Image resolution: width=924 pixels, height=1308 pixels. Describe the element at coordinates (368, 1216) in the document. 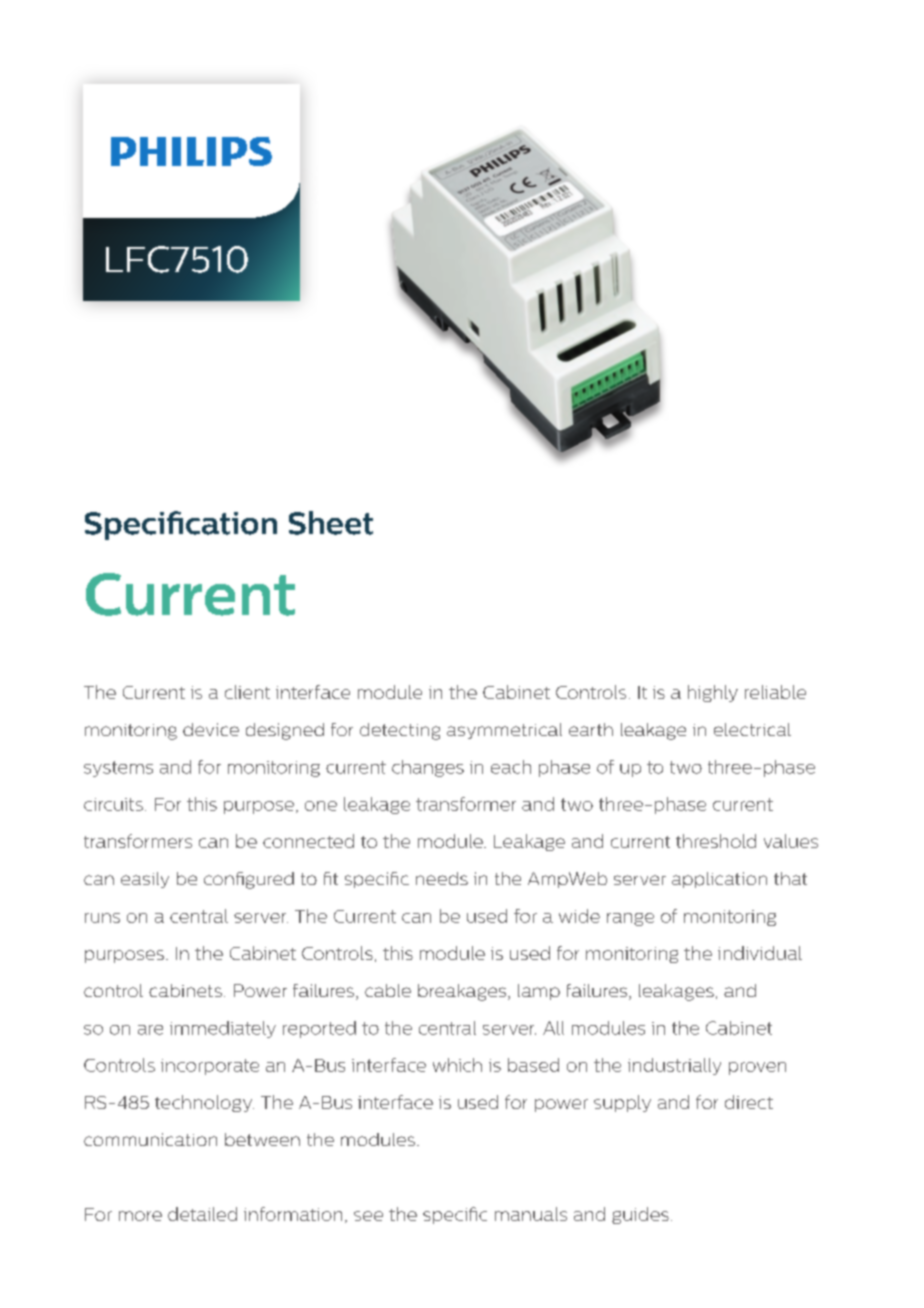

I see `see` at that location.
